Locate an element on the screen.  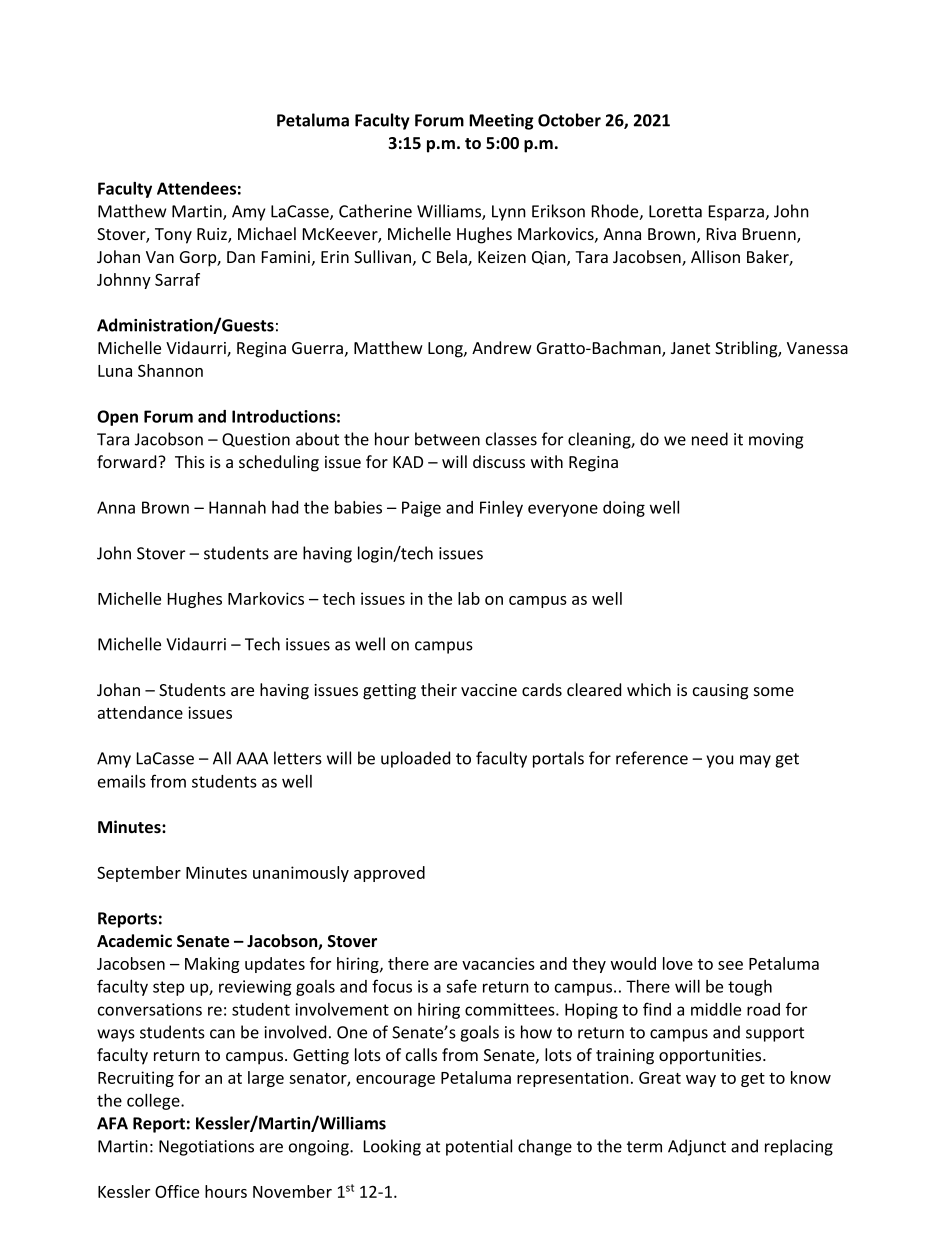
Meeting is located at coordinates (501, 122).
